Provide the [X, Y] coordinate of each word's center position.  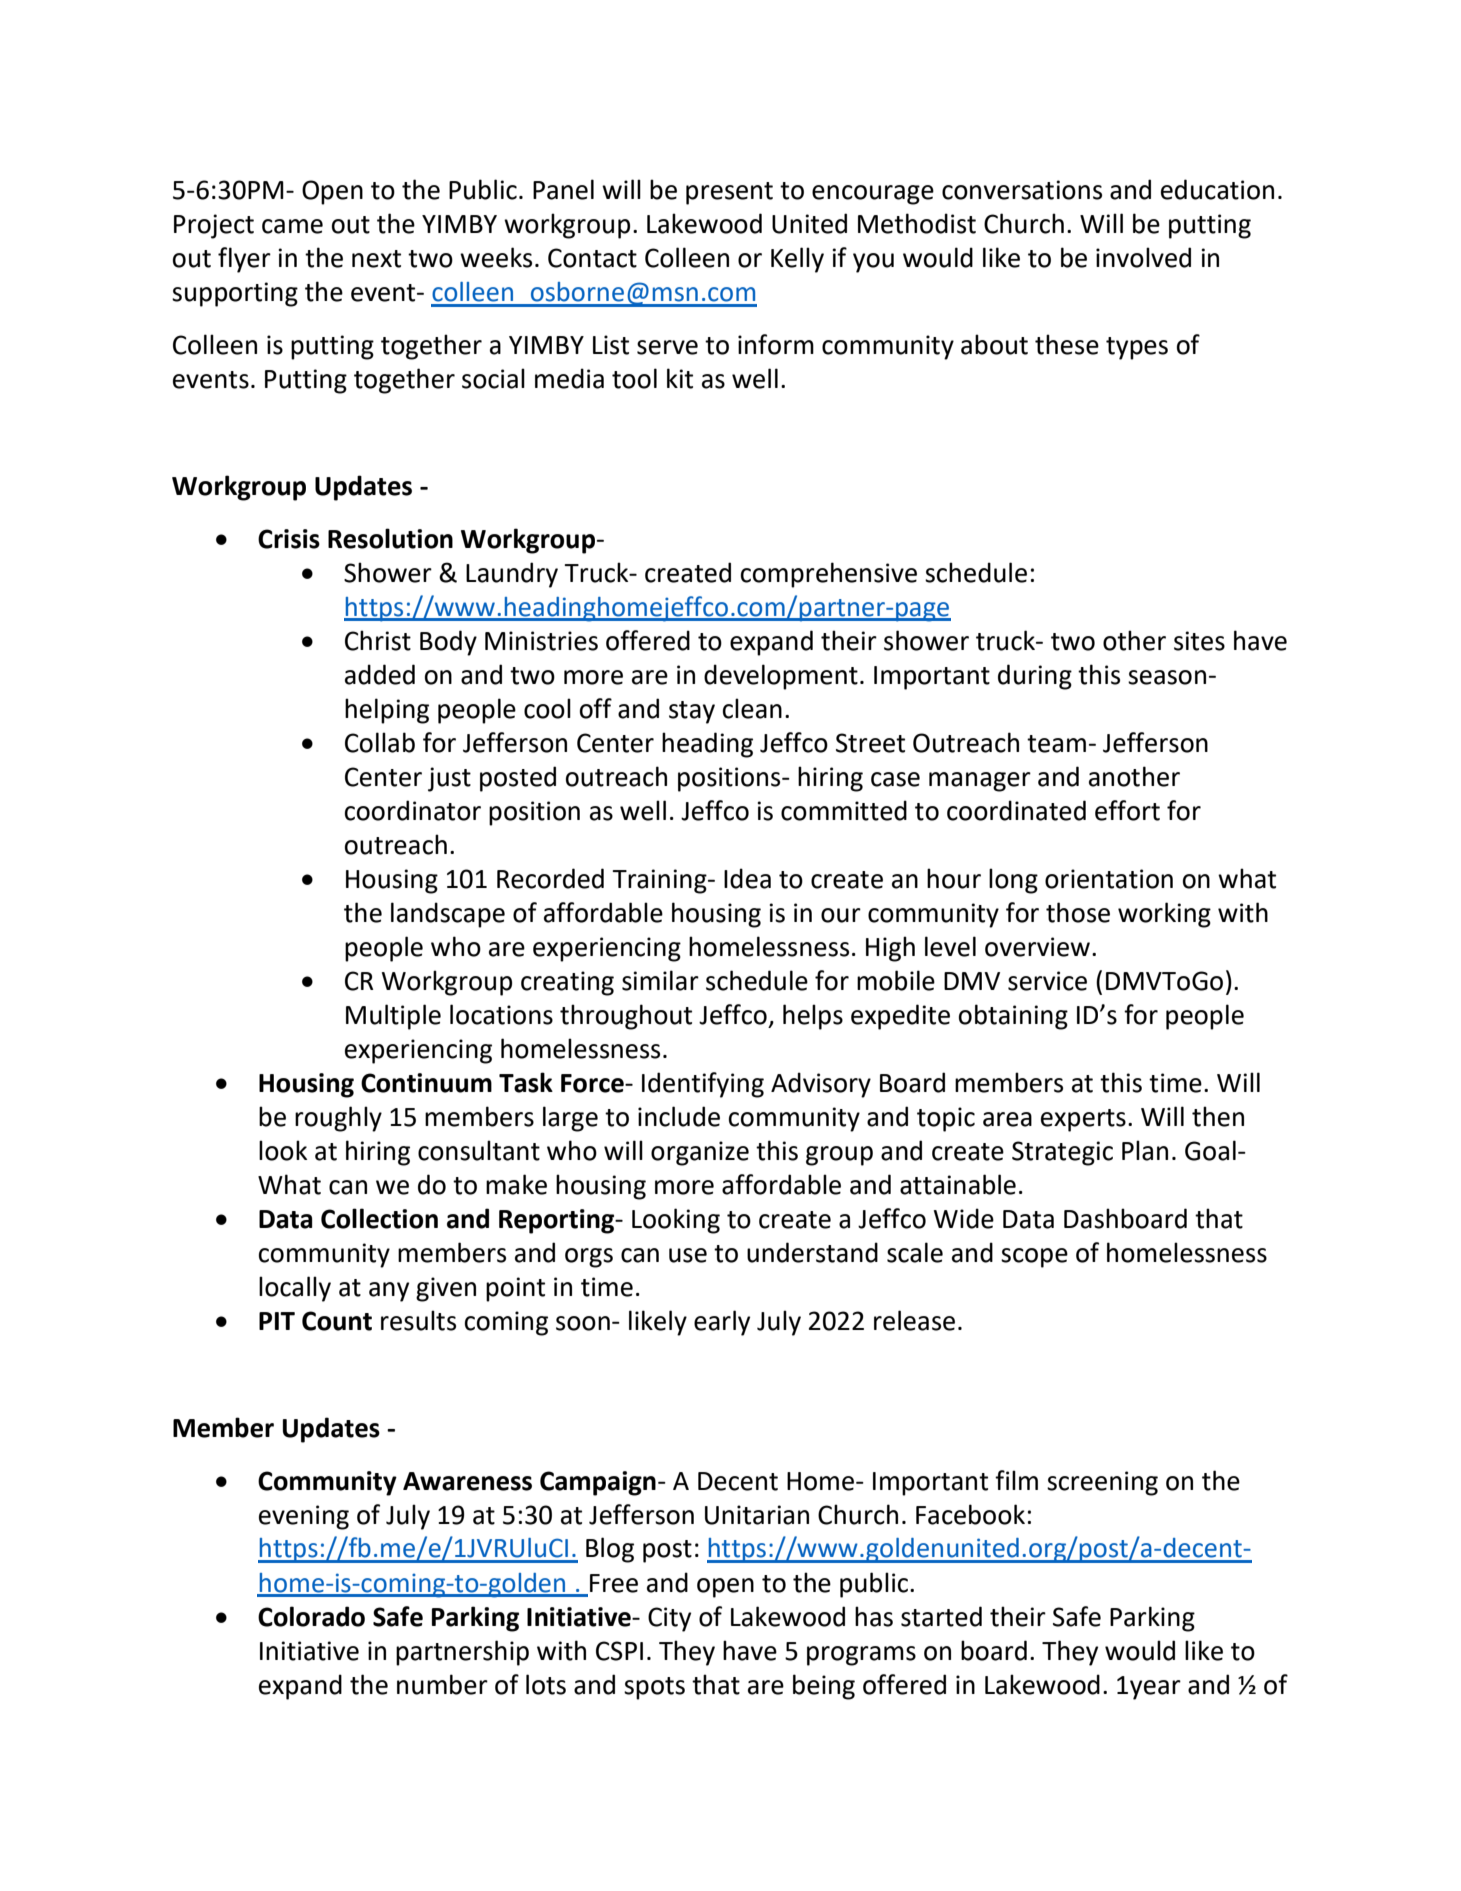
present [729, 193]
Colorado [311, 1616]
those [1078, 912]
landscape [448, 915]
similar [660, 980]
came [292, 226]
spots [654, 1688]
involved [1143, 257]
